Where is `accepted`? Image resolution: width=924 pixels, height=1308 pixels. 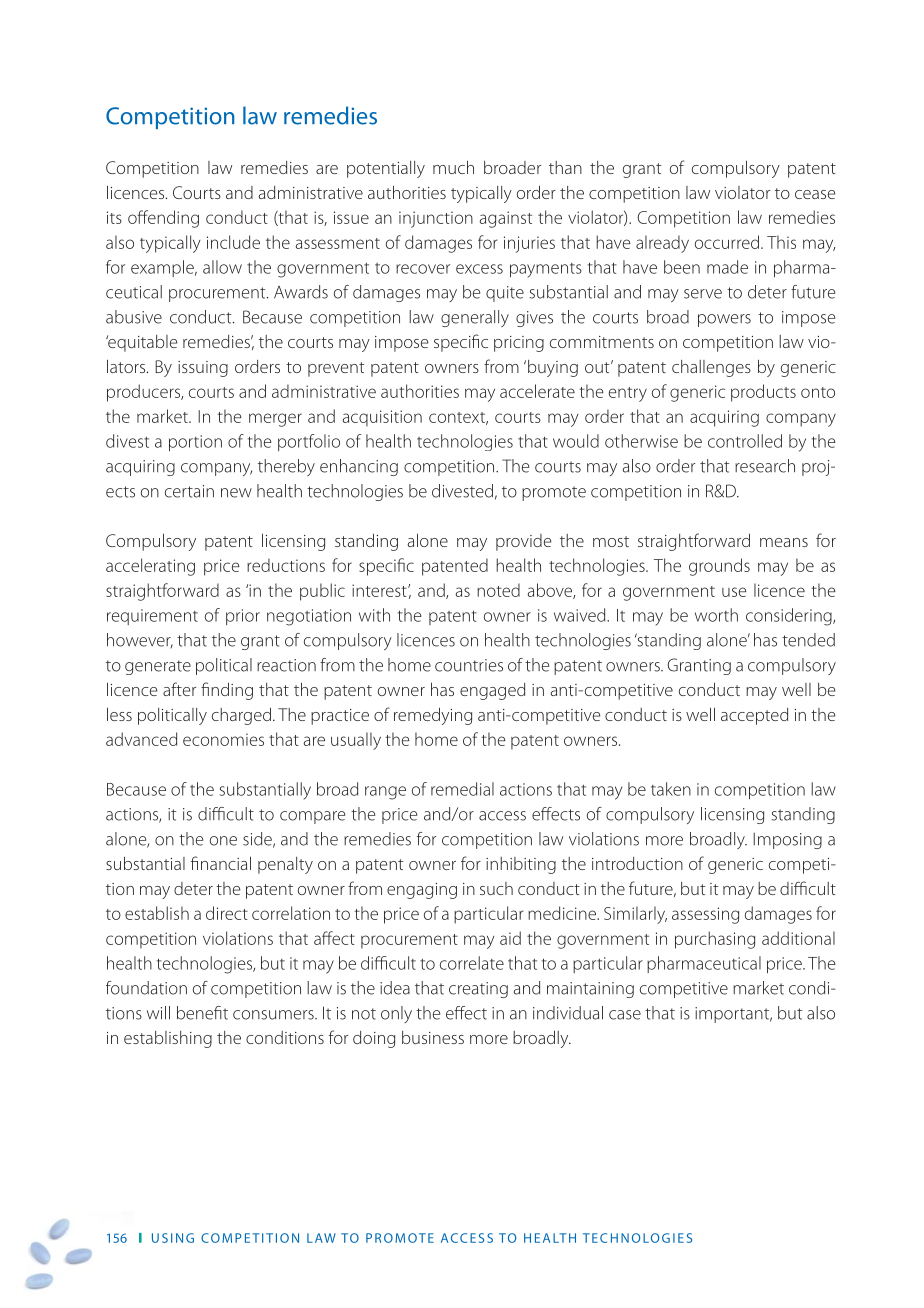
accepted is located at coordinates (754, 716).
